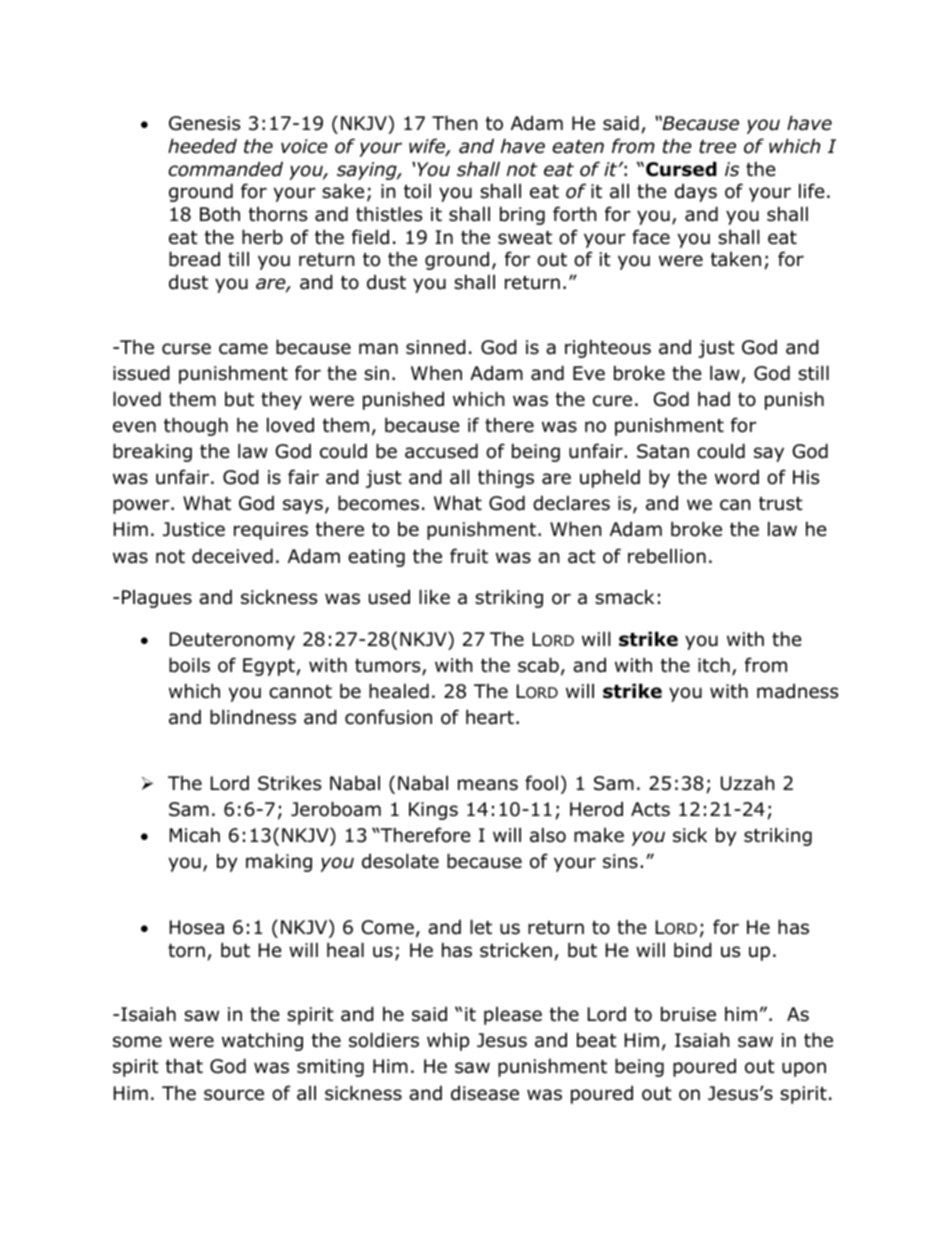 The image size is (952, 1233). What do you see at coordinates (714, 664) in the document?
I see `itch` at bounding box center [714, 664].
